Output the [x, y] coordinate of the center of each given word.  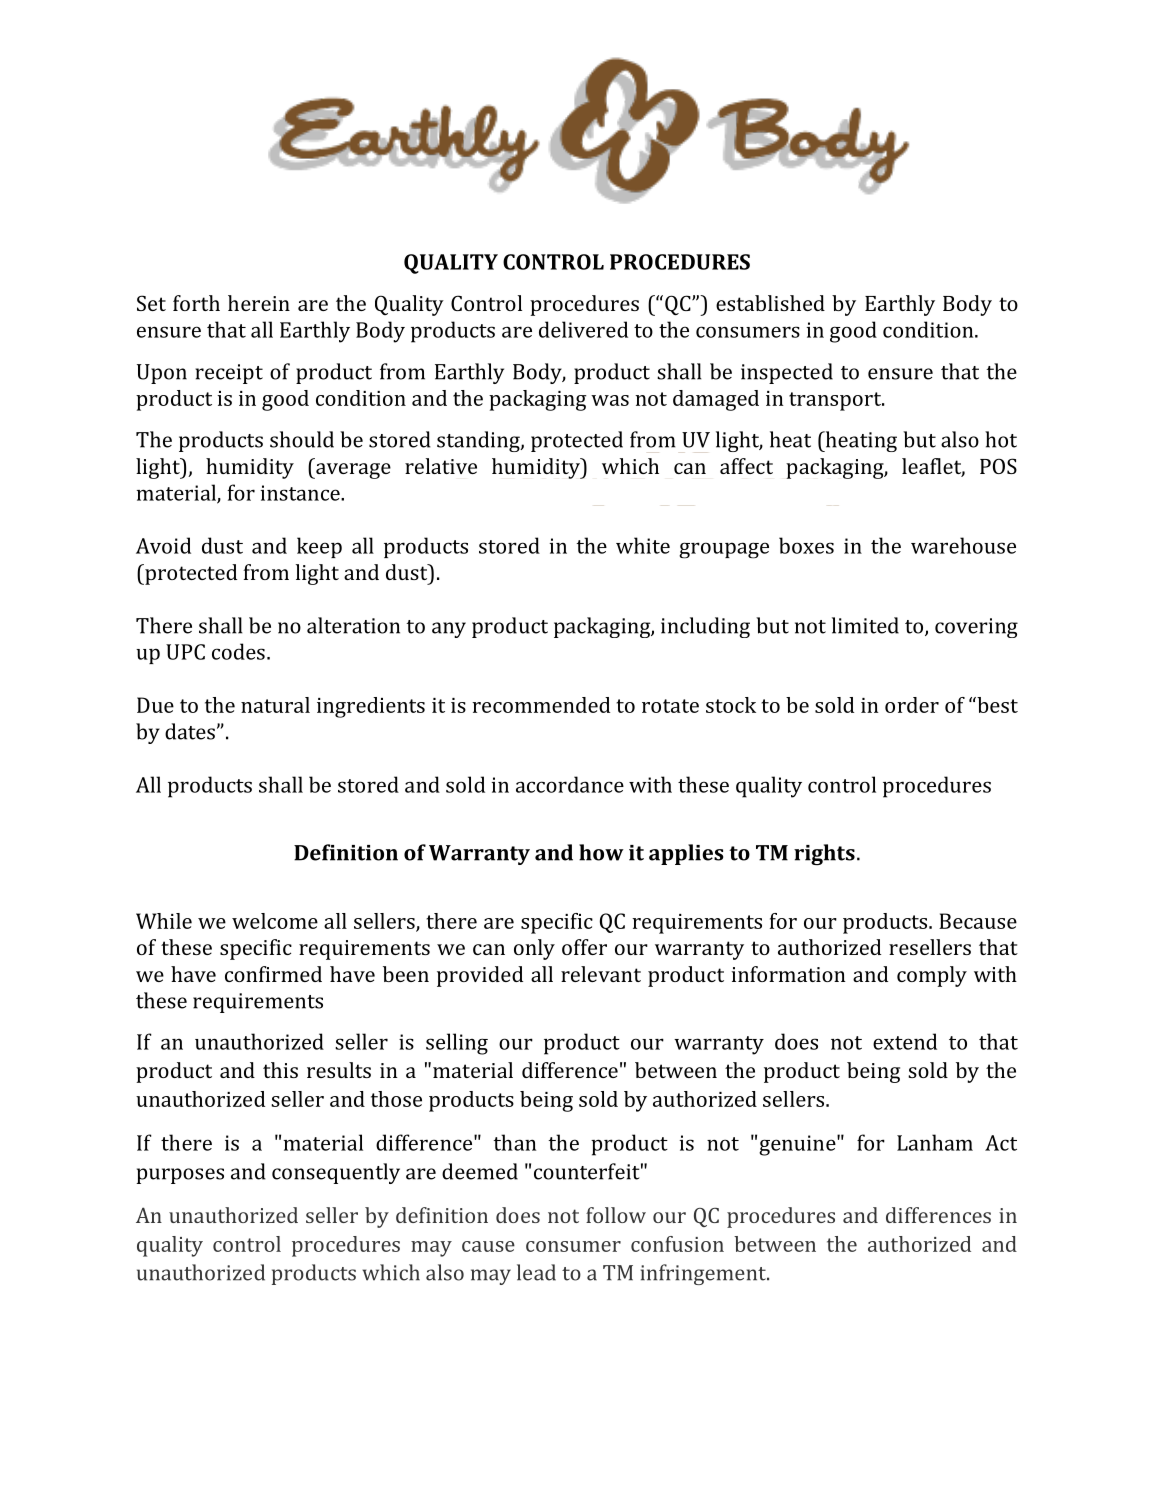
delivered [583, 329]
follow [616, 1215]
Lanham [935, 1142]
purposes [180, 1176]
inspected [787, 373]
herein [259, 303]
